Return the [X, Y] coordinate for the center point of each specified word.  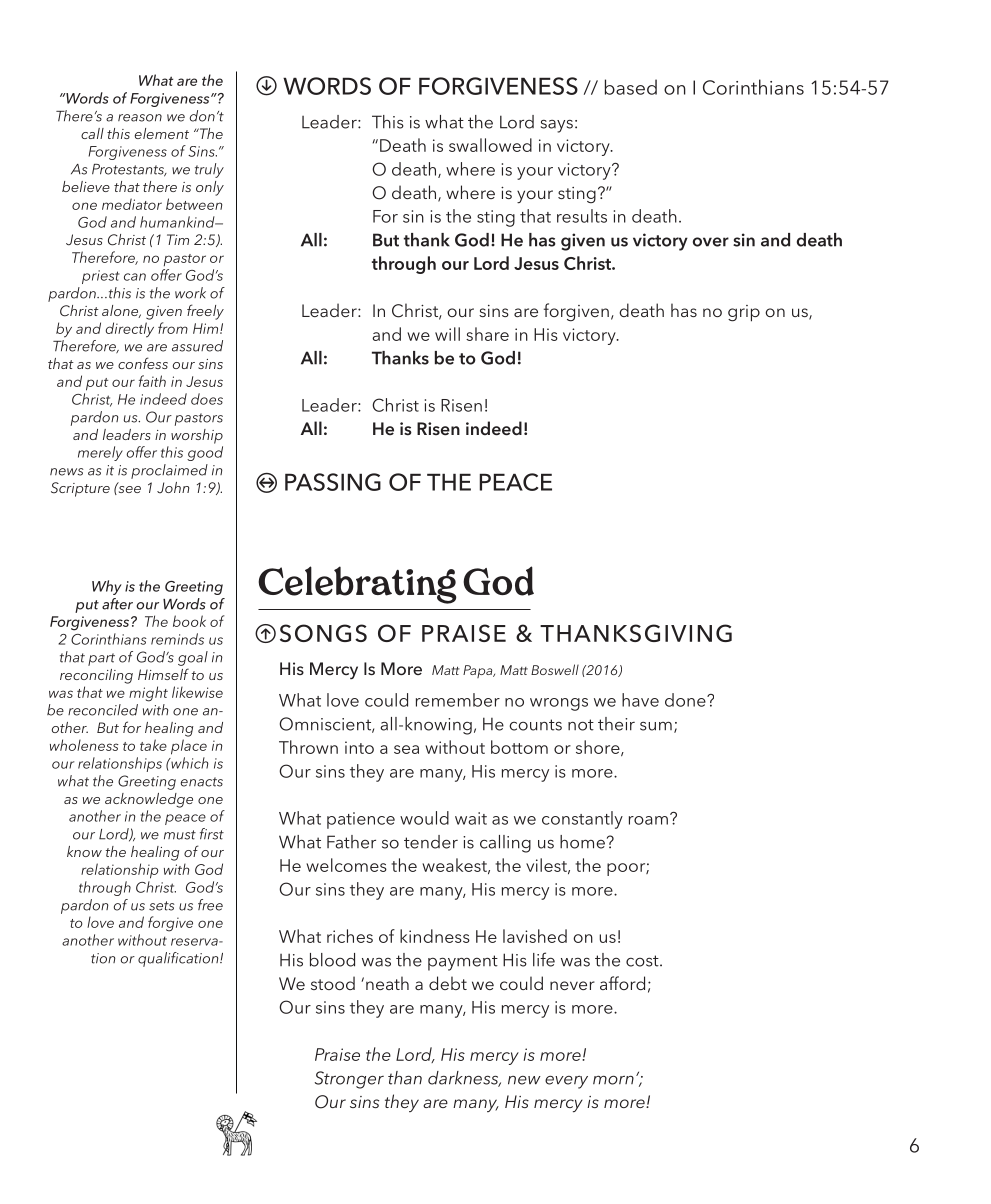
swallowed [490, 145]
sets [161, 906]
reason [140, 118]
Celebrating [357, 585]
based [631, 87]
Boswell [555, 669]
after [117, 604]
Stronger [349, 1080]
